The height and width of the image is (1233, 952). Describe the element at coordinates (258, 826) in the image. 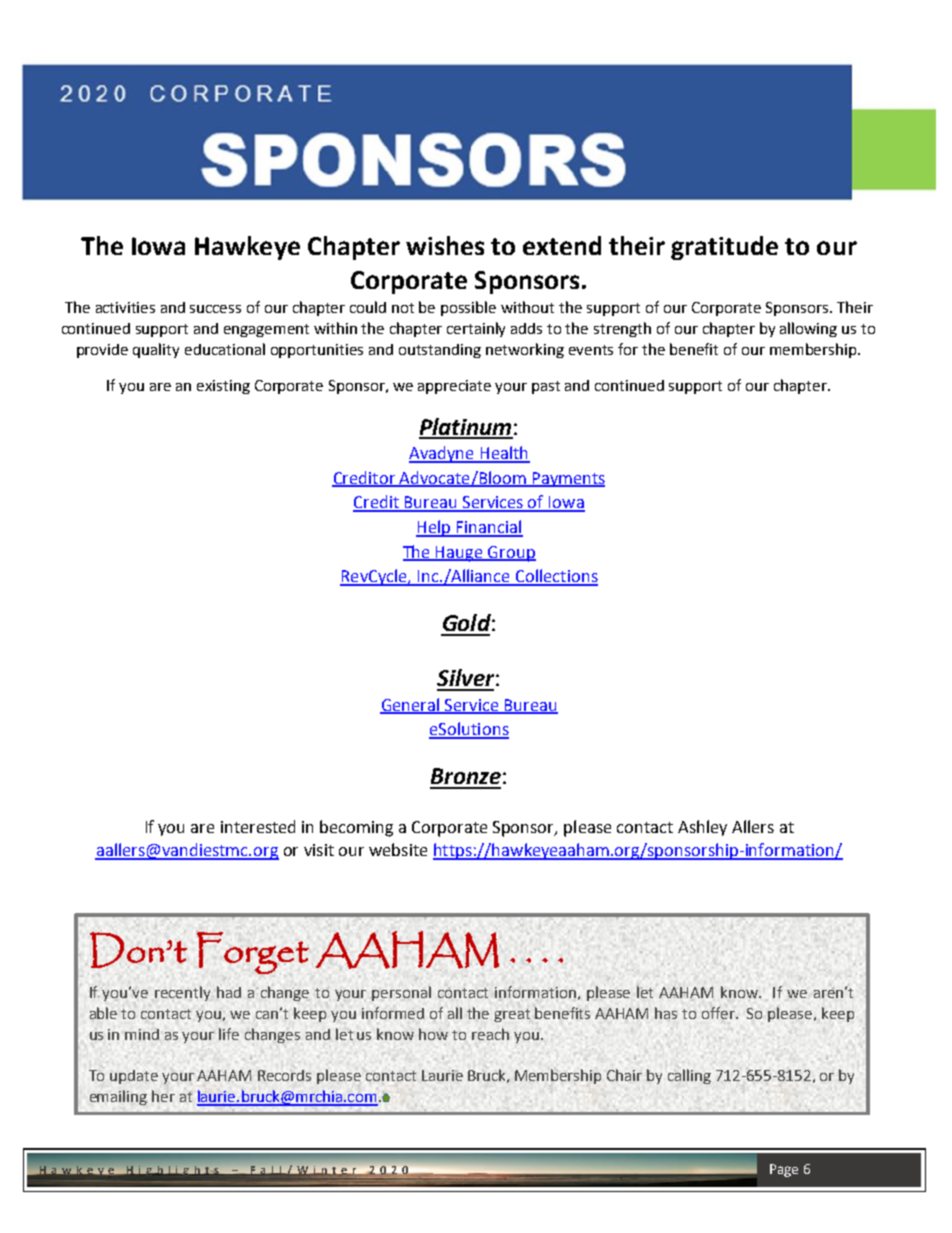

I see `interested` at that location.
